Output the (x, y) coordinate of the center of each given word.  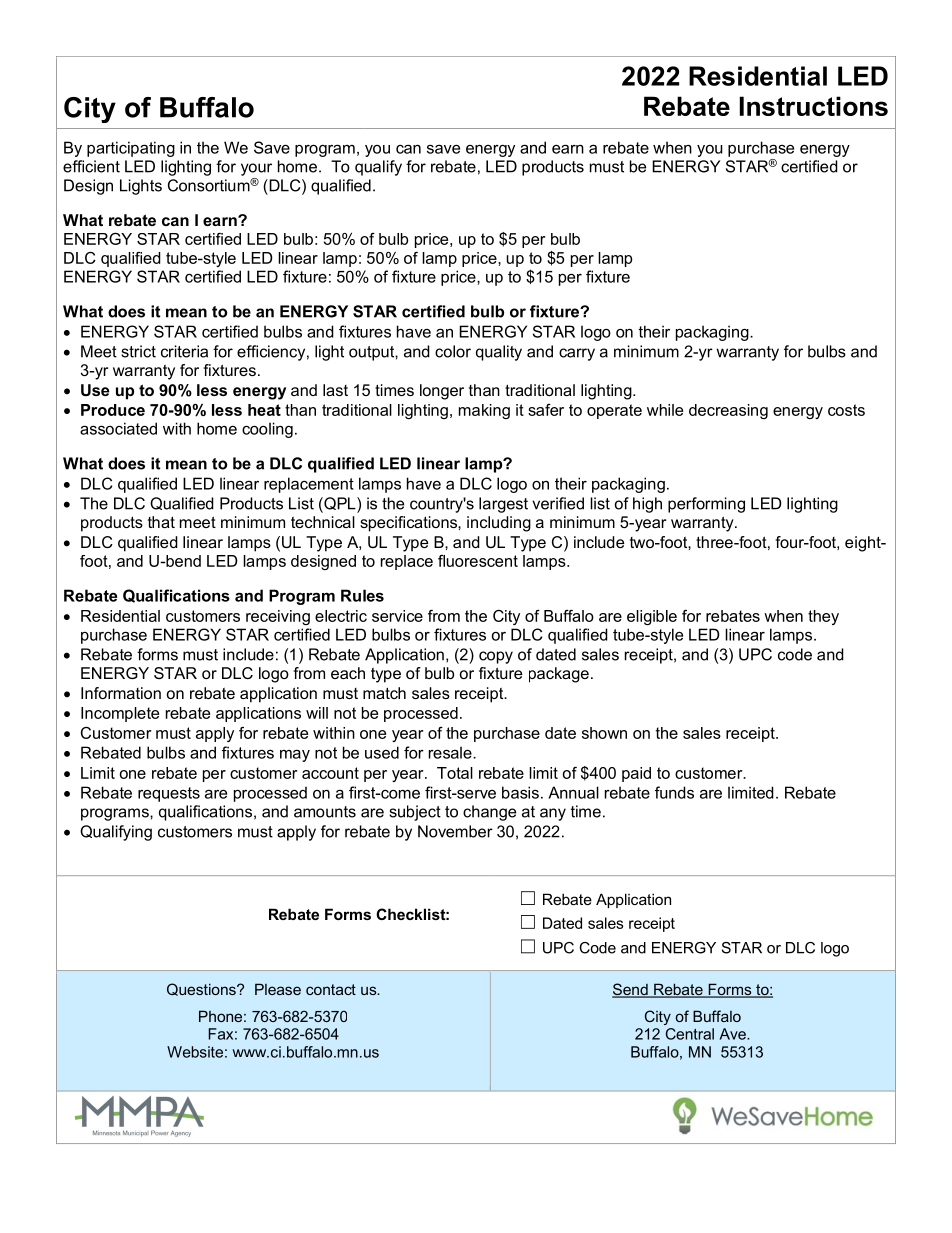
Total (455, 773)
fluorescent (478, 561)
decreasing (728, 411)
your (256, 169)
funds (674, 792)
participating (131, 149)
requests (169, 794)
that (161, 522)
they (823, 617)
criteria (184, 351)
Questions (202, 989)
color (453, 351)
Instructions (814, 106)
